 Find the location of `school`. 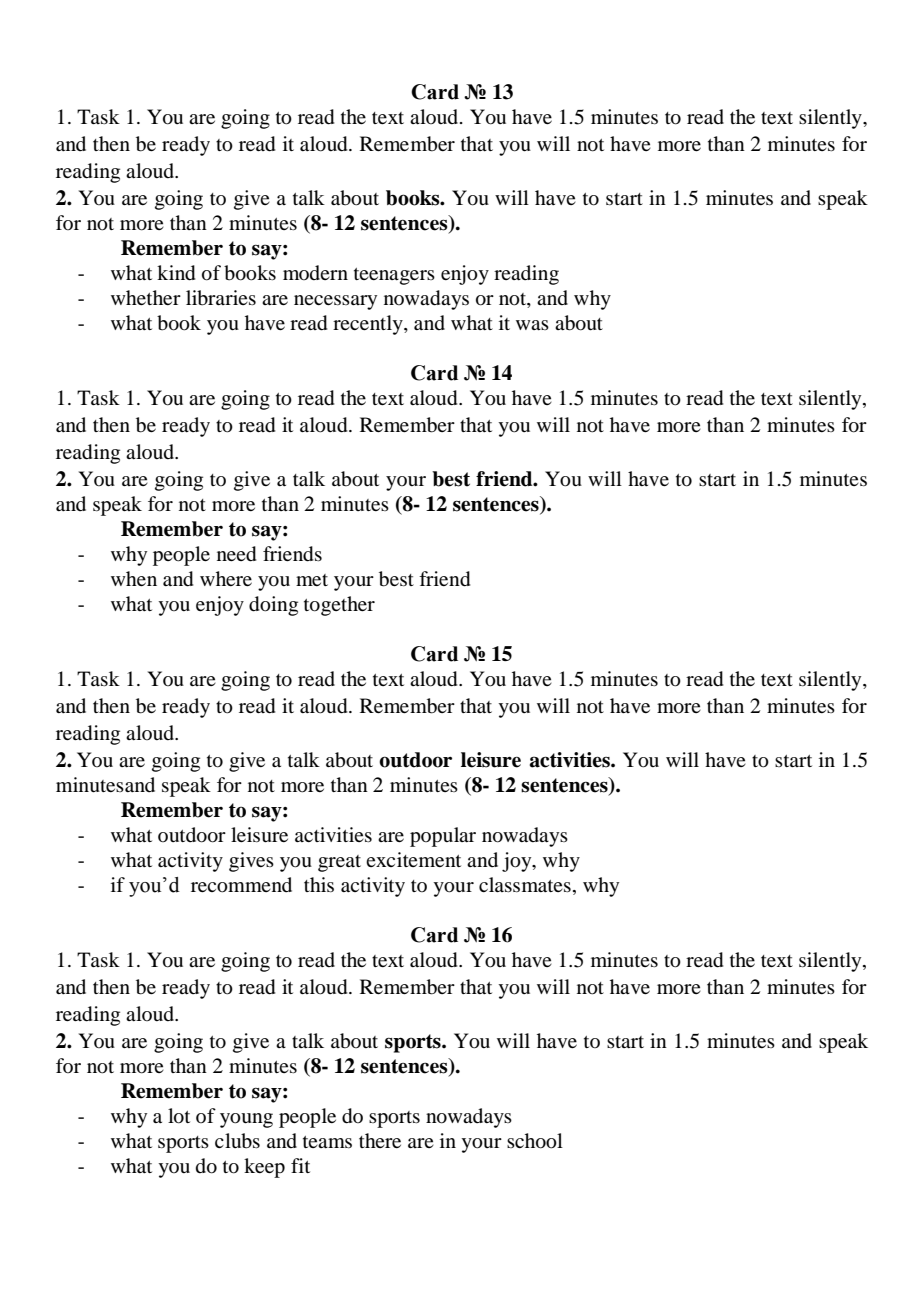

school is located at coordinates (535, 1141).
